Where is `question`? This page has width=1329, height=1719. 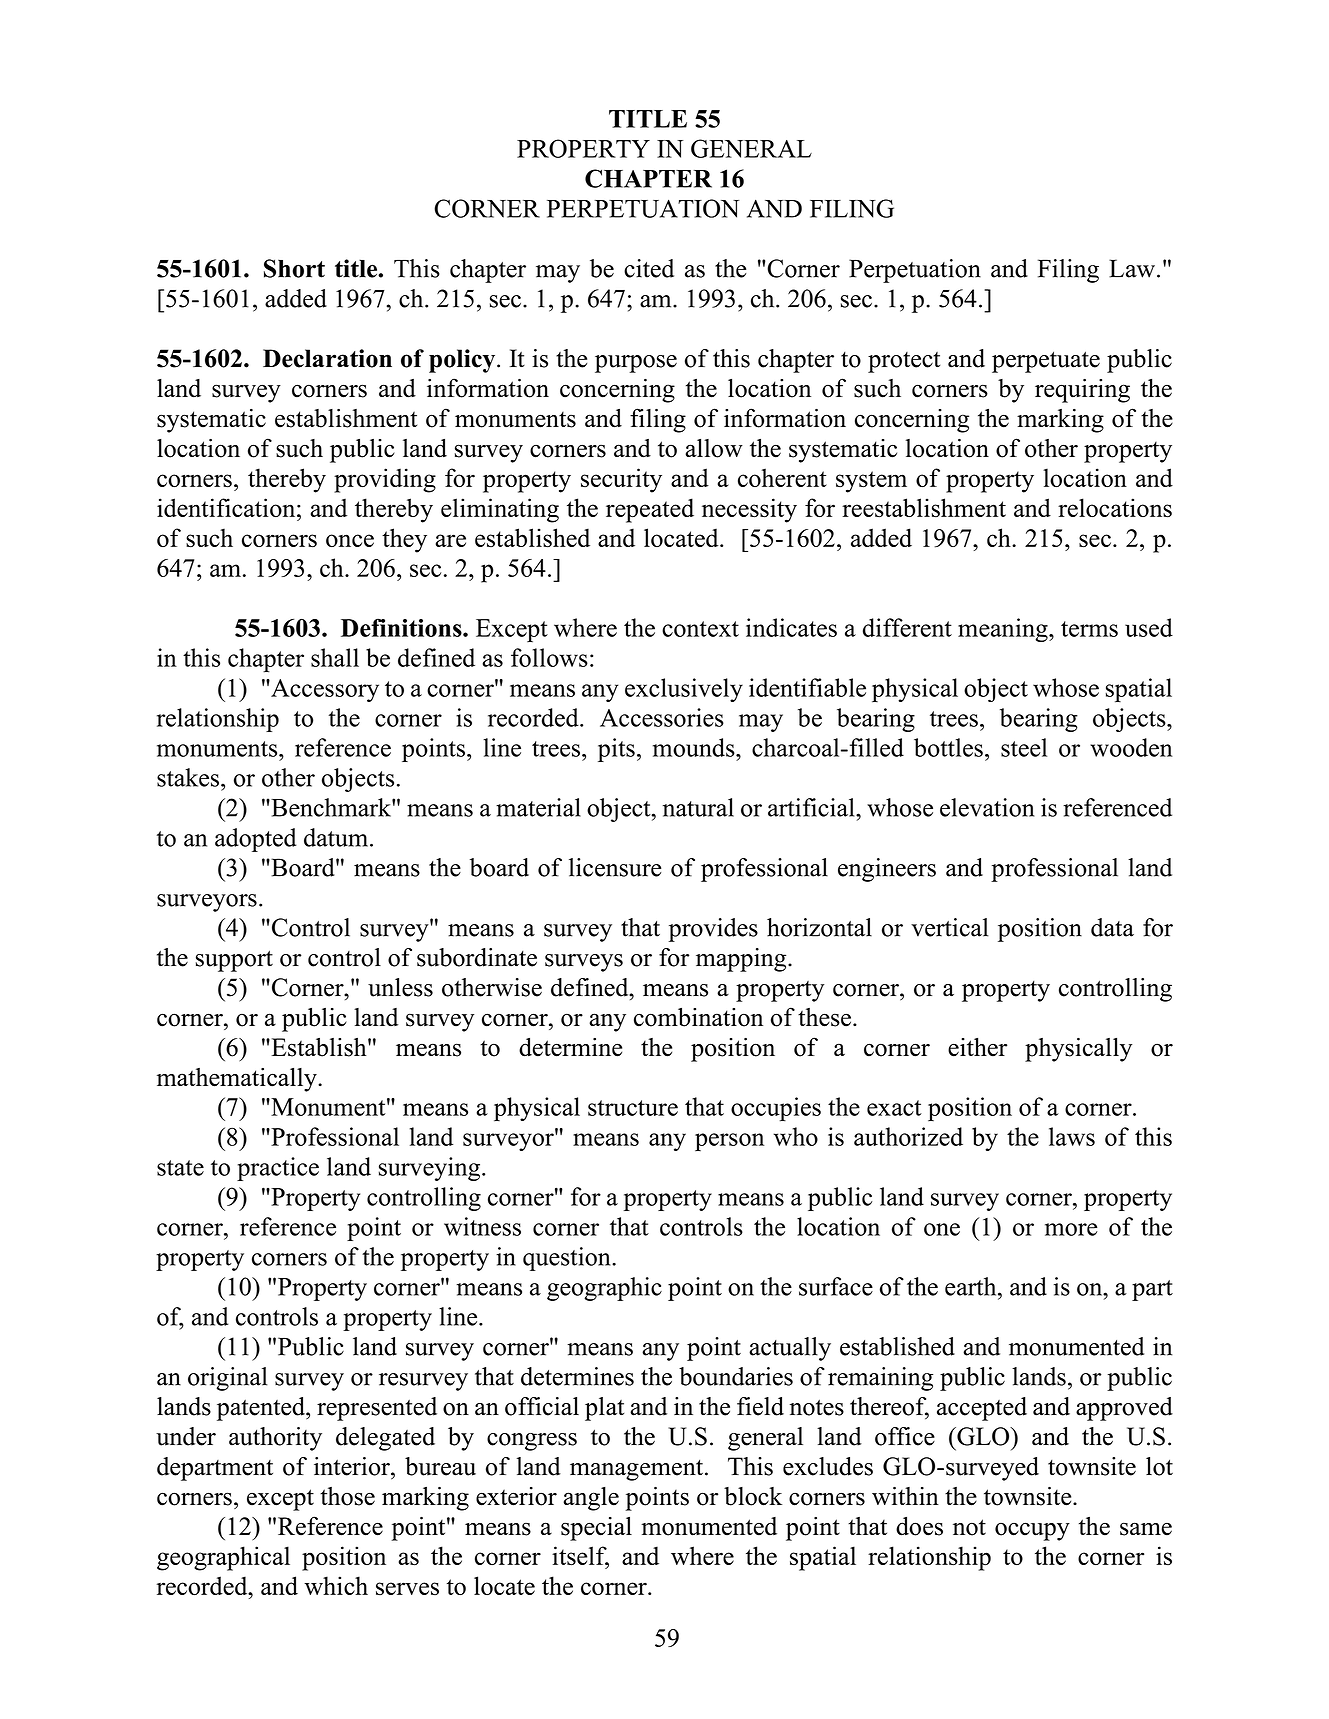
question is located at coordinates (568, 1259).
